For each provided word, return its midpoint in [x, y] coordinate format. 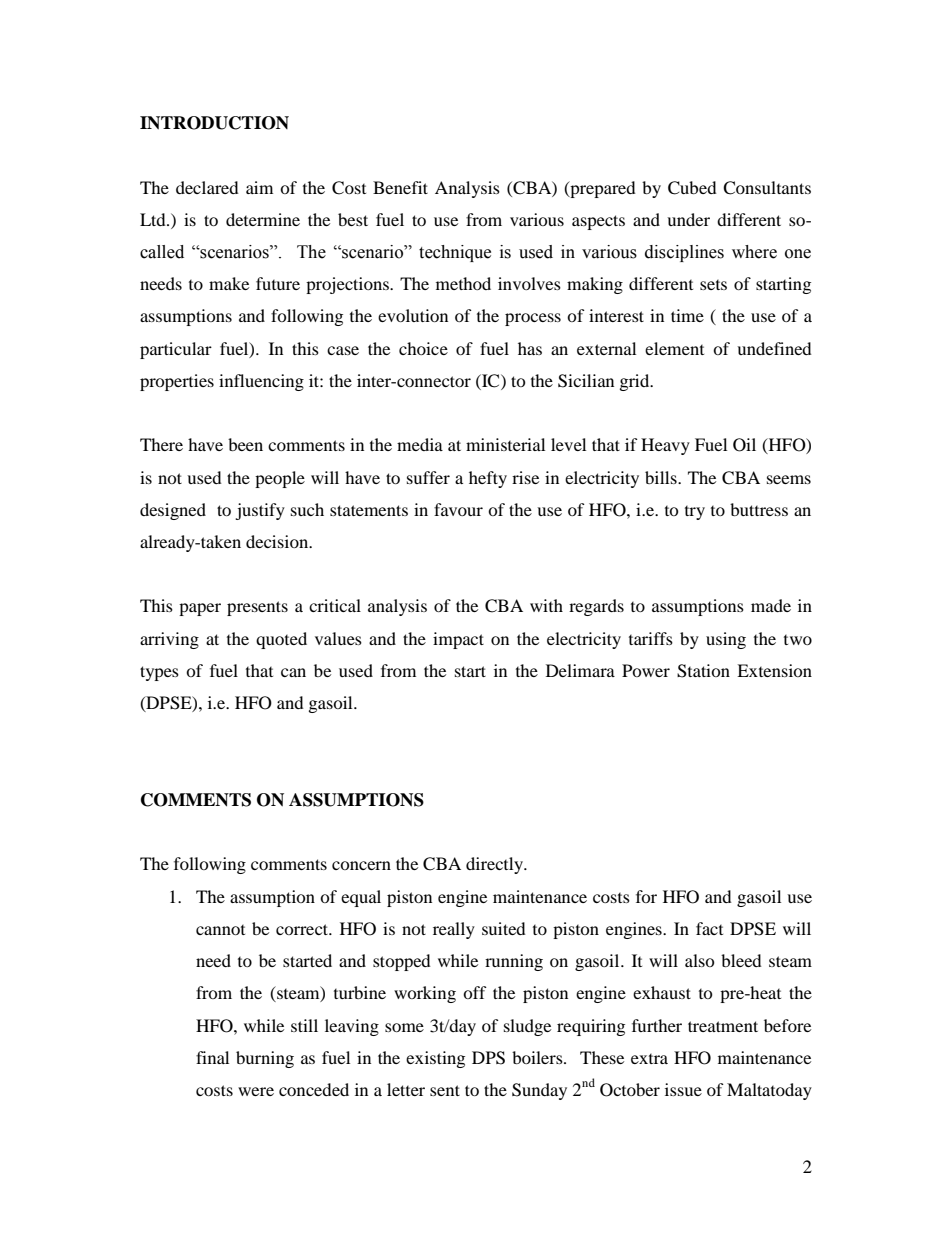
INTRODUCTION [214, 123]
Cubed [692, 188]
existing [435, 1059]
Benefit [400, 187]
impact [458, 640]
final [212, 1057]
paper [200, 609]
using [726, 640]
